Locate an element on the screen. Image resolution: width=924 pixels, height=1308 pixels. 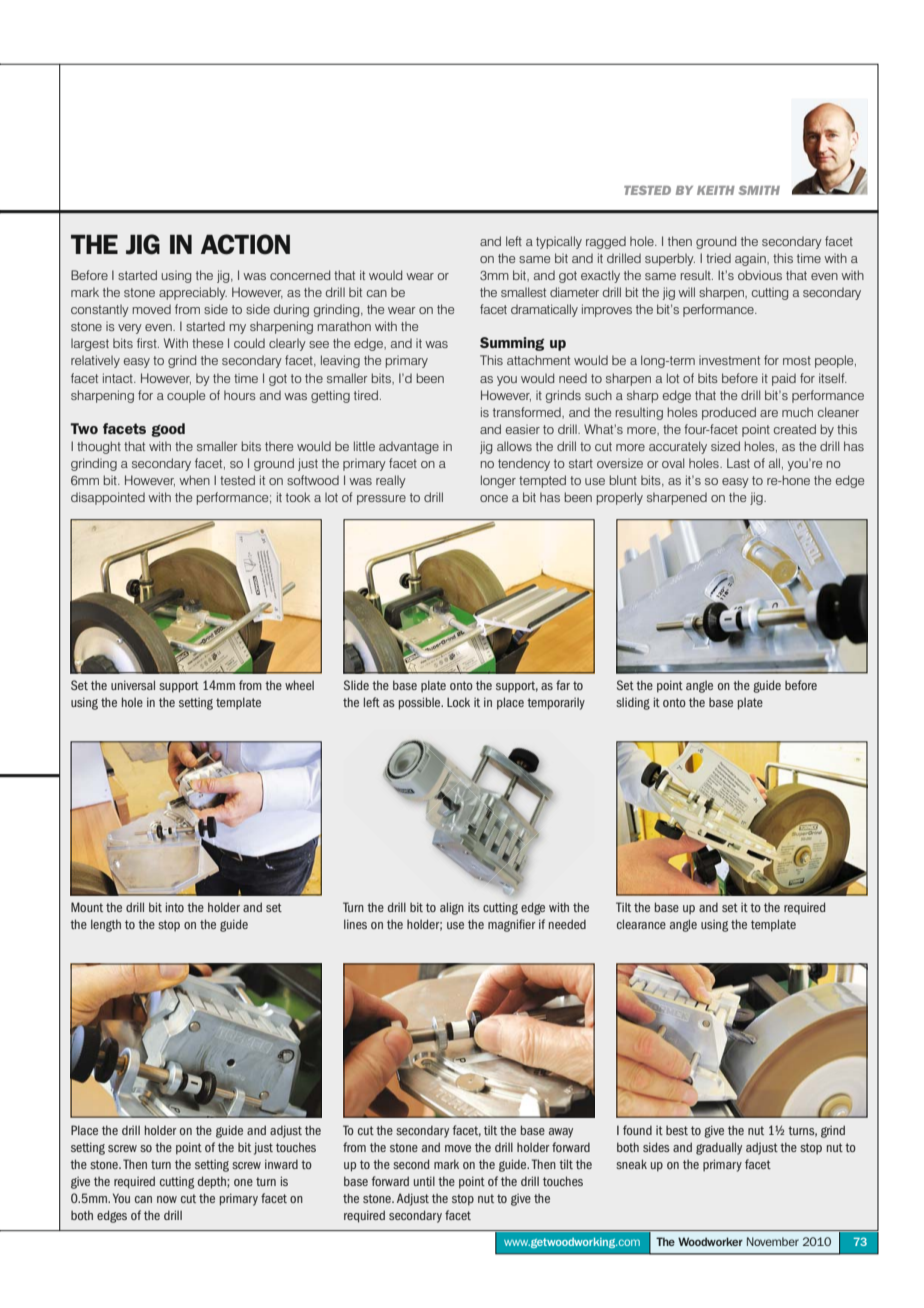
universal is located at coordinates (133, 685).
